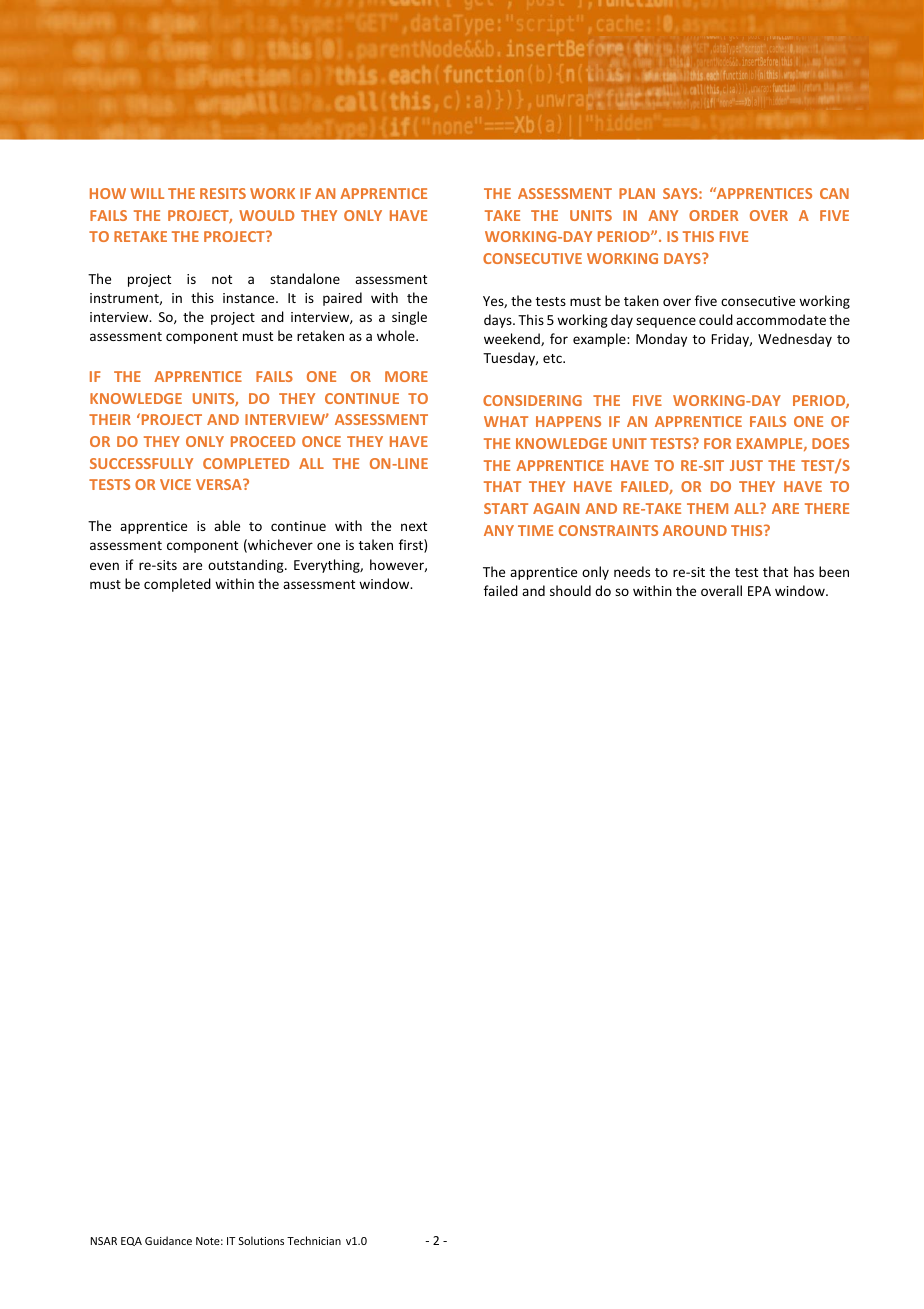 The height and width of the page is (1309, 924). Describe the element at coordinates (247, 566) in the page. I see `outstanding` at that location.
